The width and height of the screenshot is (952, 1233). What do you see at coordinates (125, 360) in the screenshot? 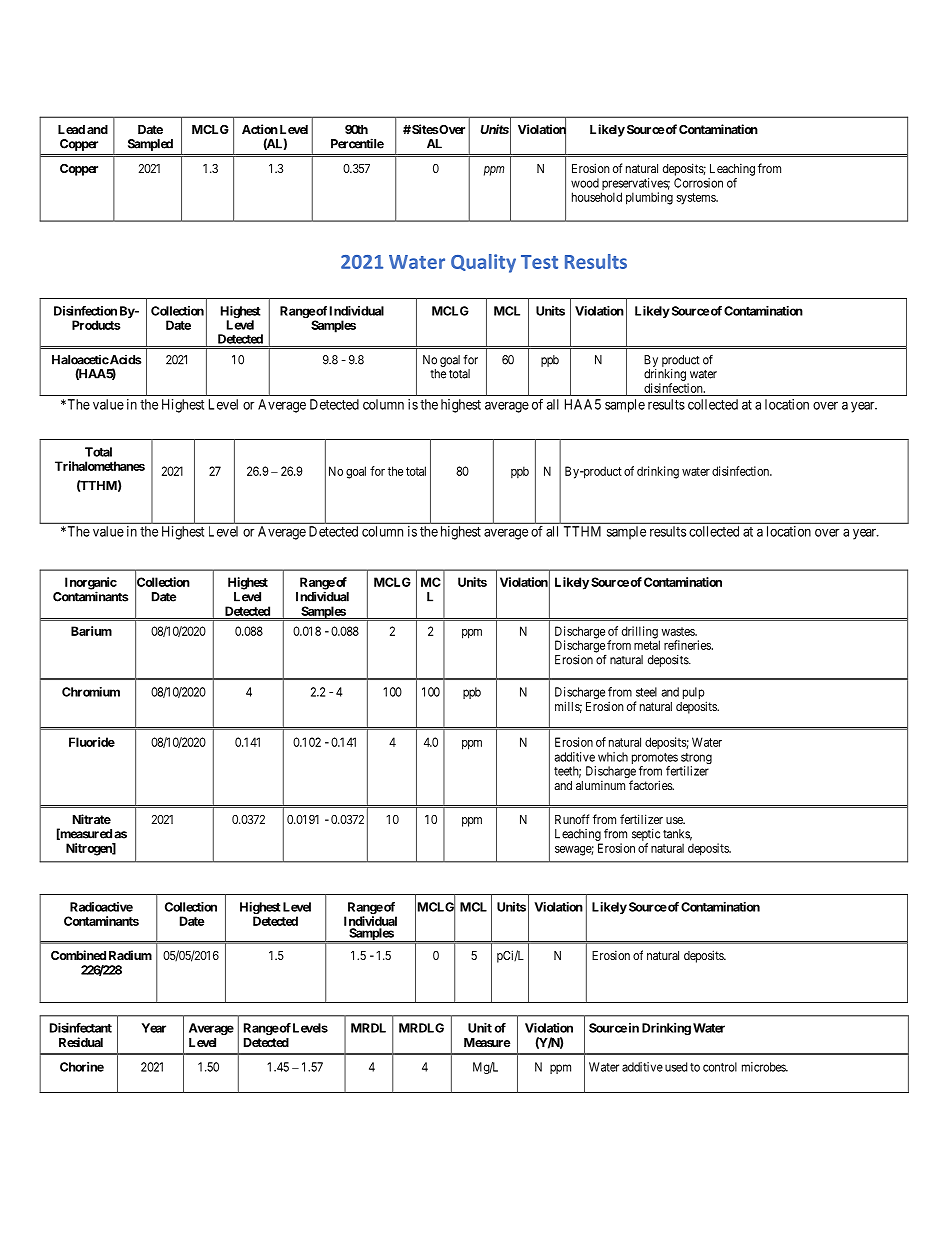
I see `Acids` at bounding box center [125, 360].
